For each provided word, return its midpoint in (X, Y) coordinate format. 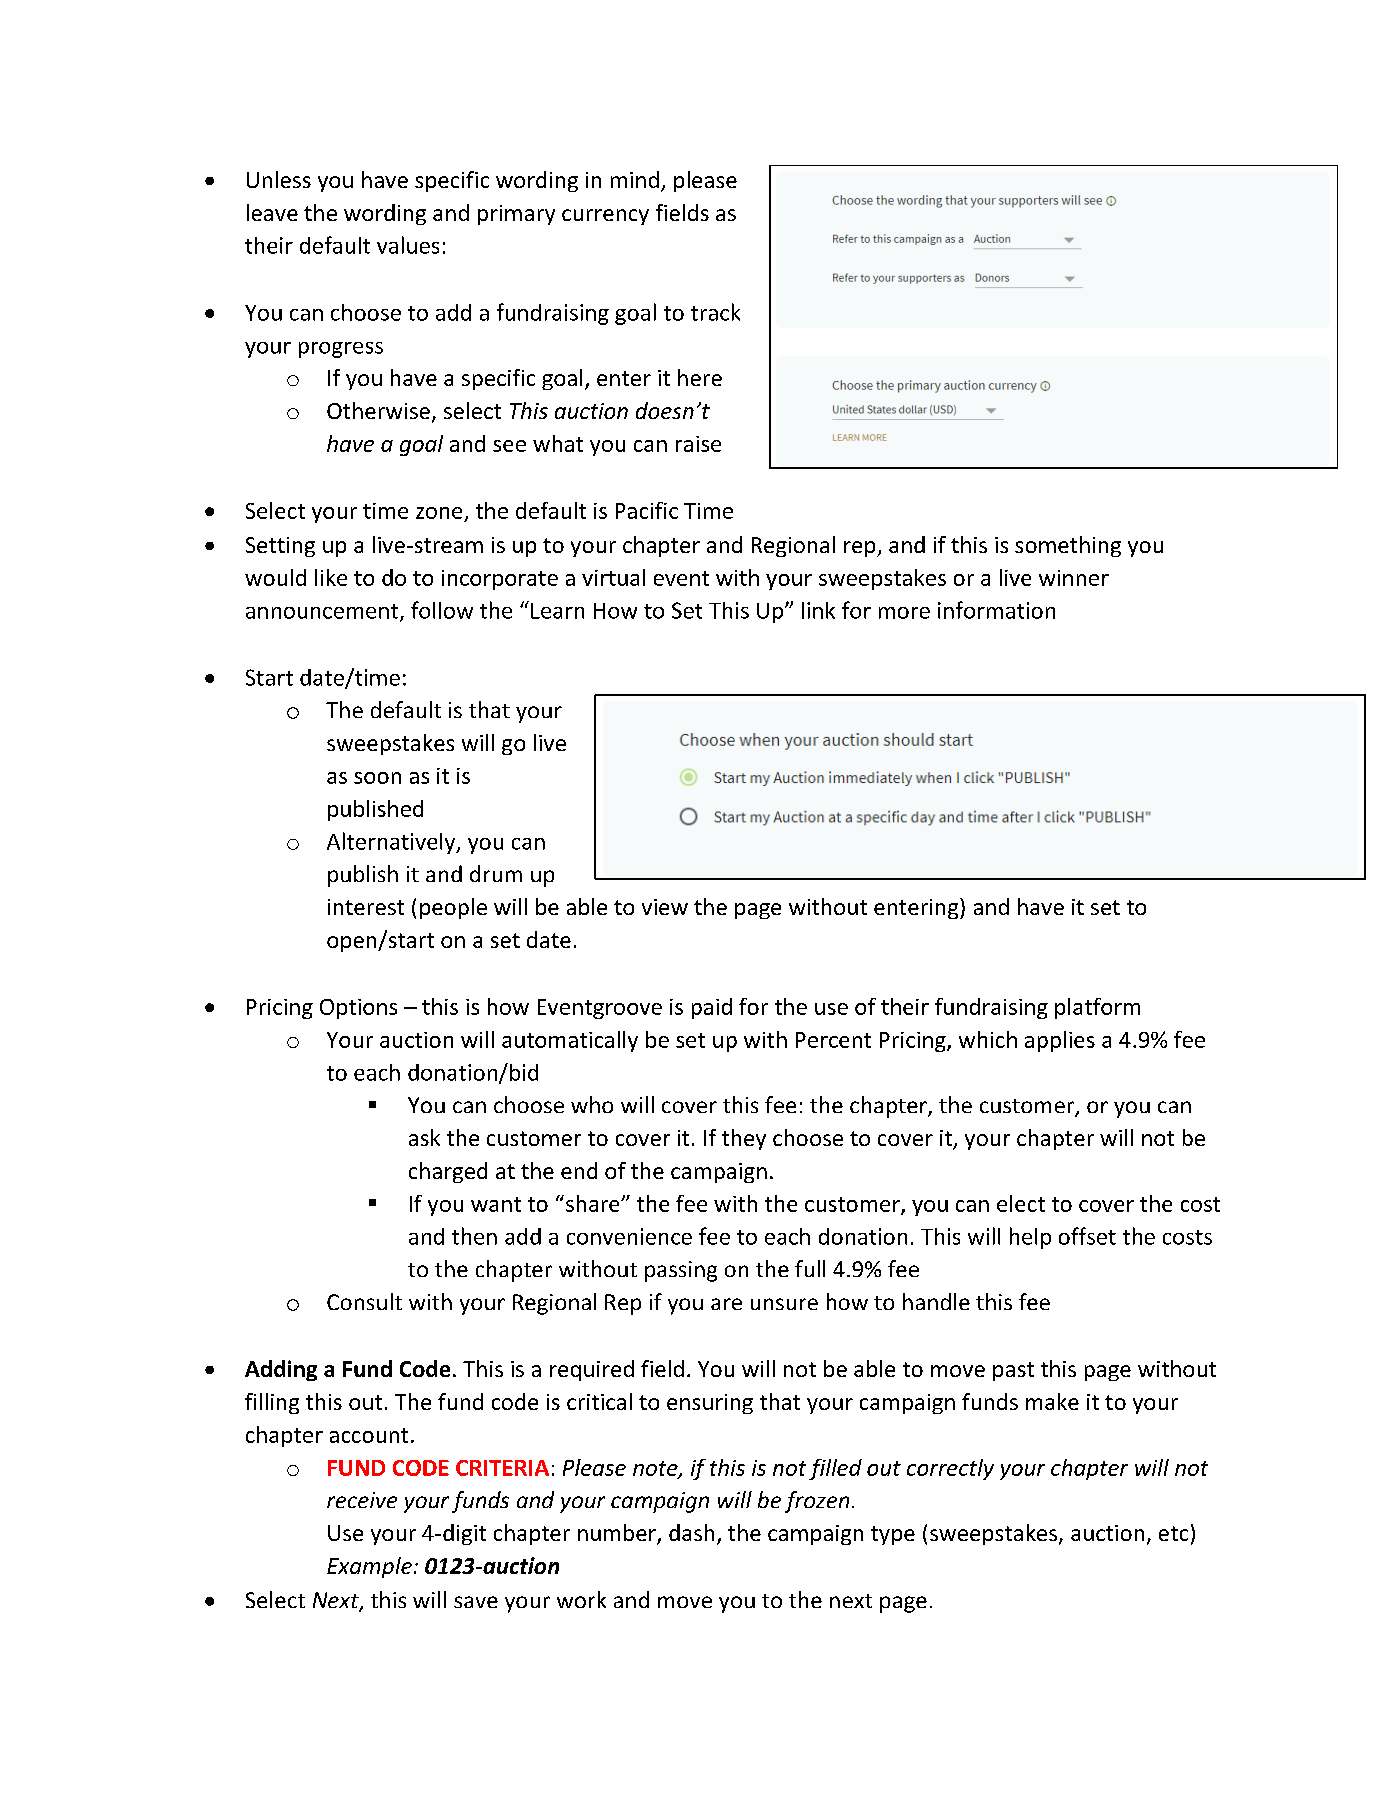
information (996, 610)
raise (698, 444)
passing (681, 1271)
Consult (364, 1301)
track (715, 312)
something (1068, 546)
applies (1060, 1041)
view (665, 907)
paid (712, 1008)
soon (377, 778)
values (408, 245)
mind (635, 179)
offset (1087, 1236)
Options (358, 1009)
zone (439, 513)
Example (369, 1567)
